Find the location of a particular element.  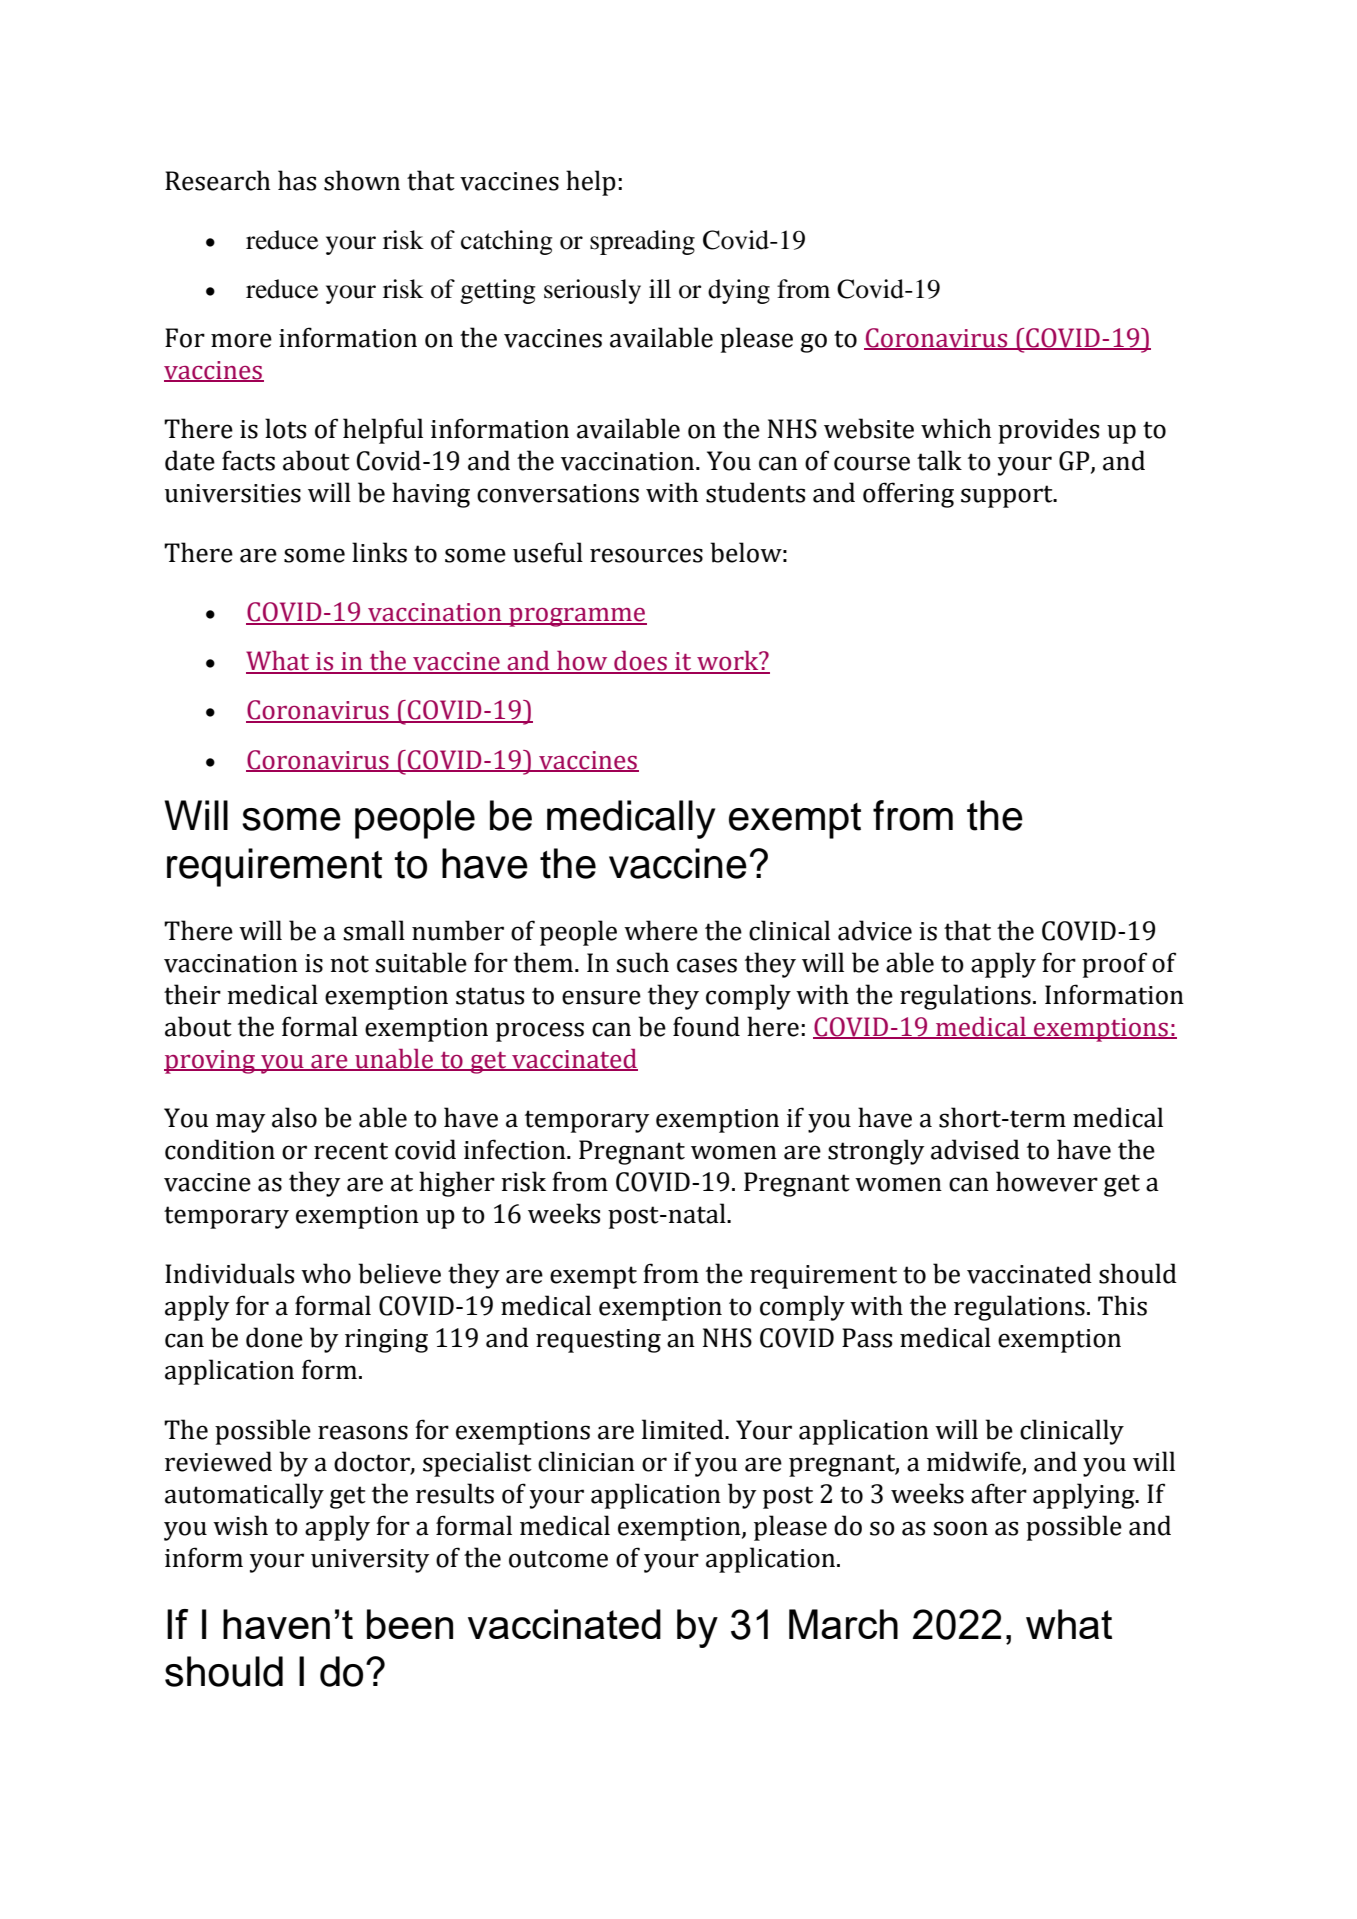

which is located at coordinates (956, 428).
